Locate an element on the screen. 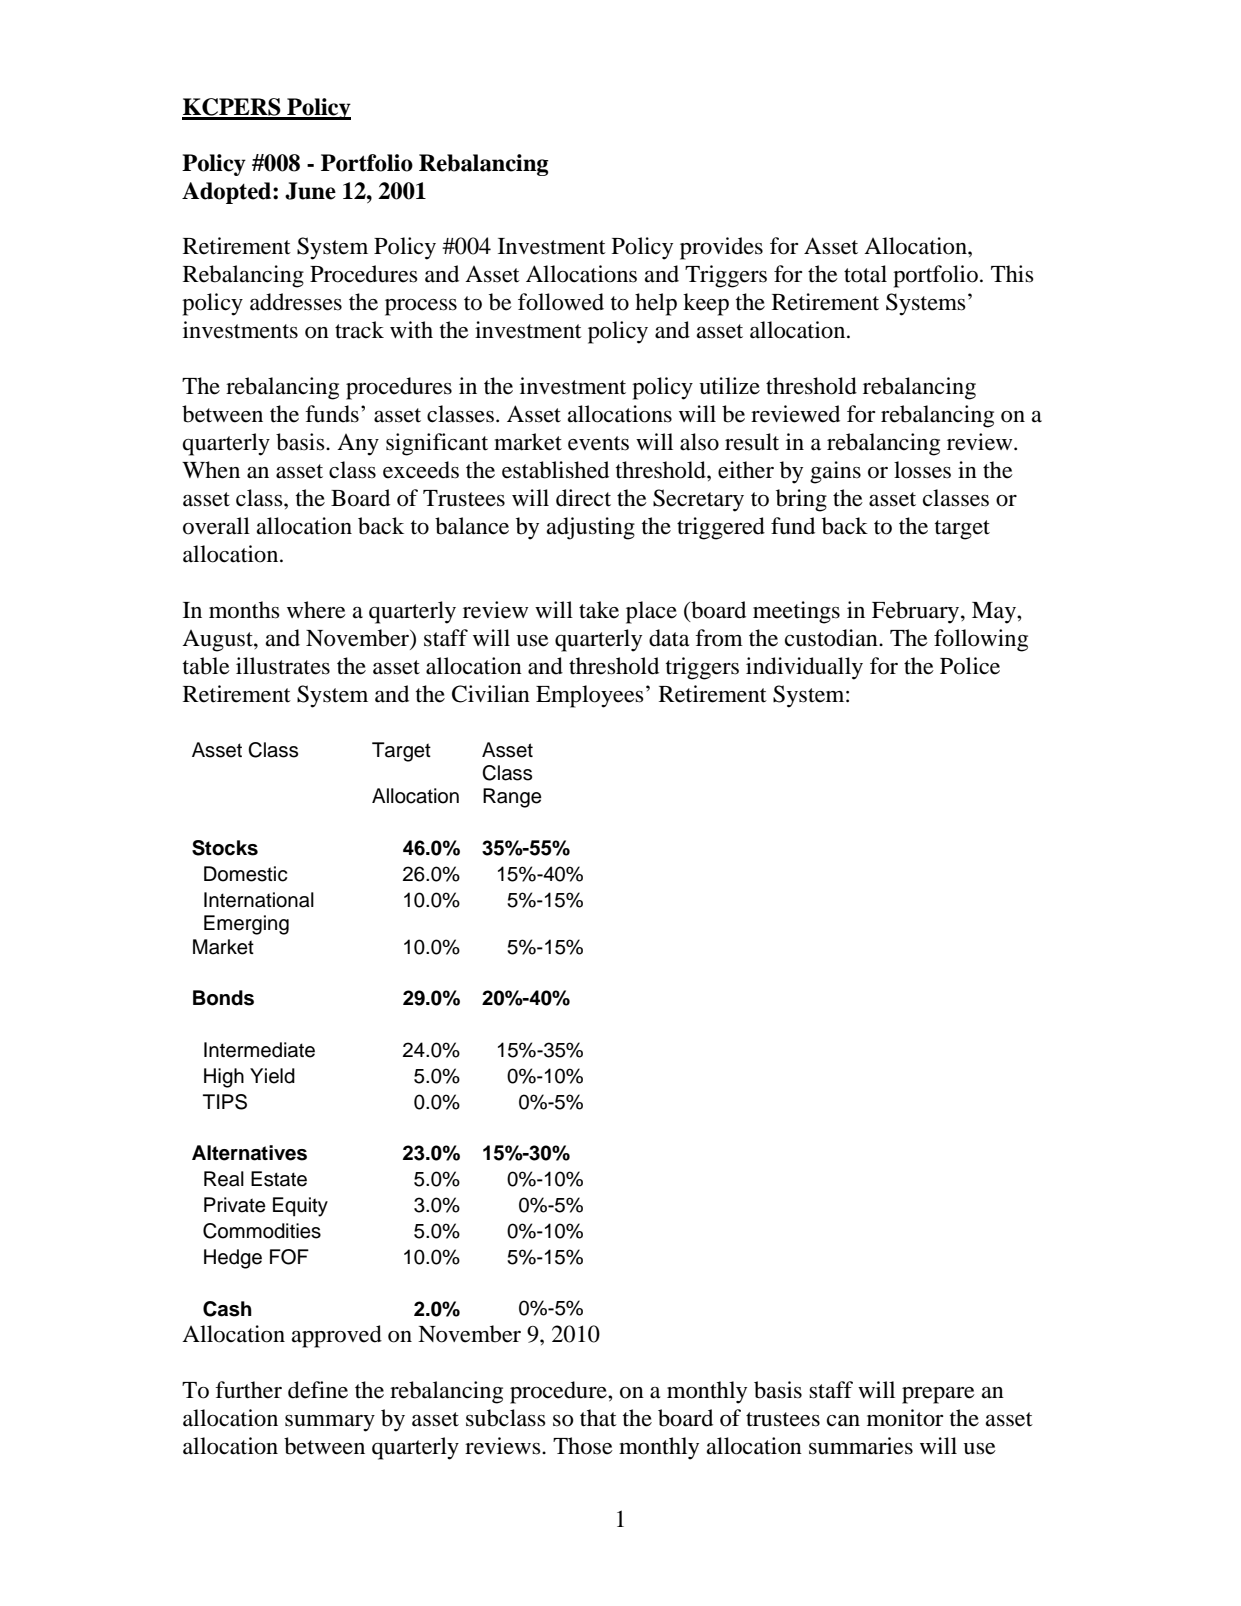 The image size is (1241, 1606). Police is located at coordinates (970, 666).
